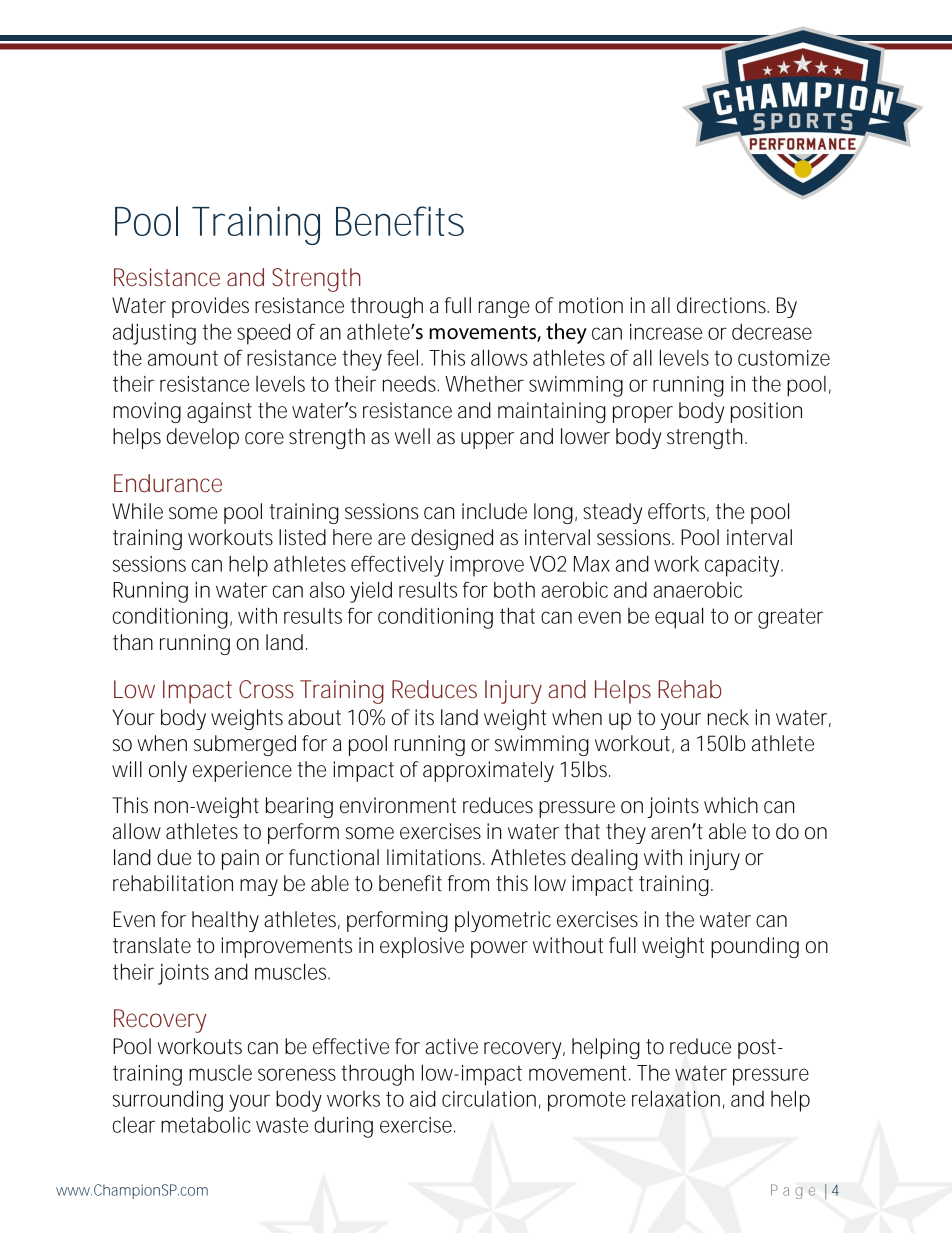 The width and height of the screenshot is (952, 1233). Describe the element at coordinates (723, 305) in the screenshot. I see `directions` at that location.
